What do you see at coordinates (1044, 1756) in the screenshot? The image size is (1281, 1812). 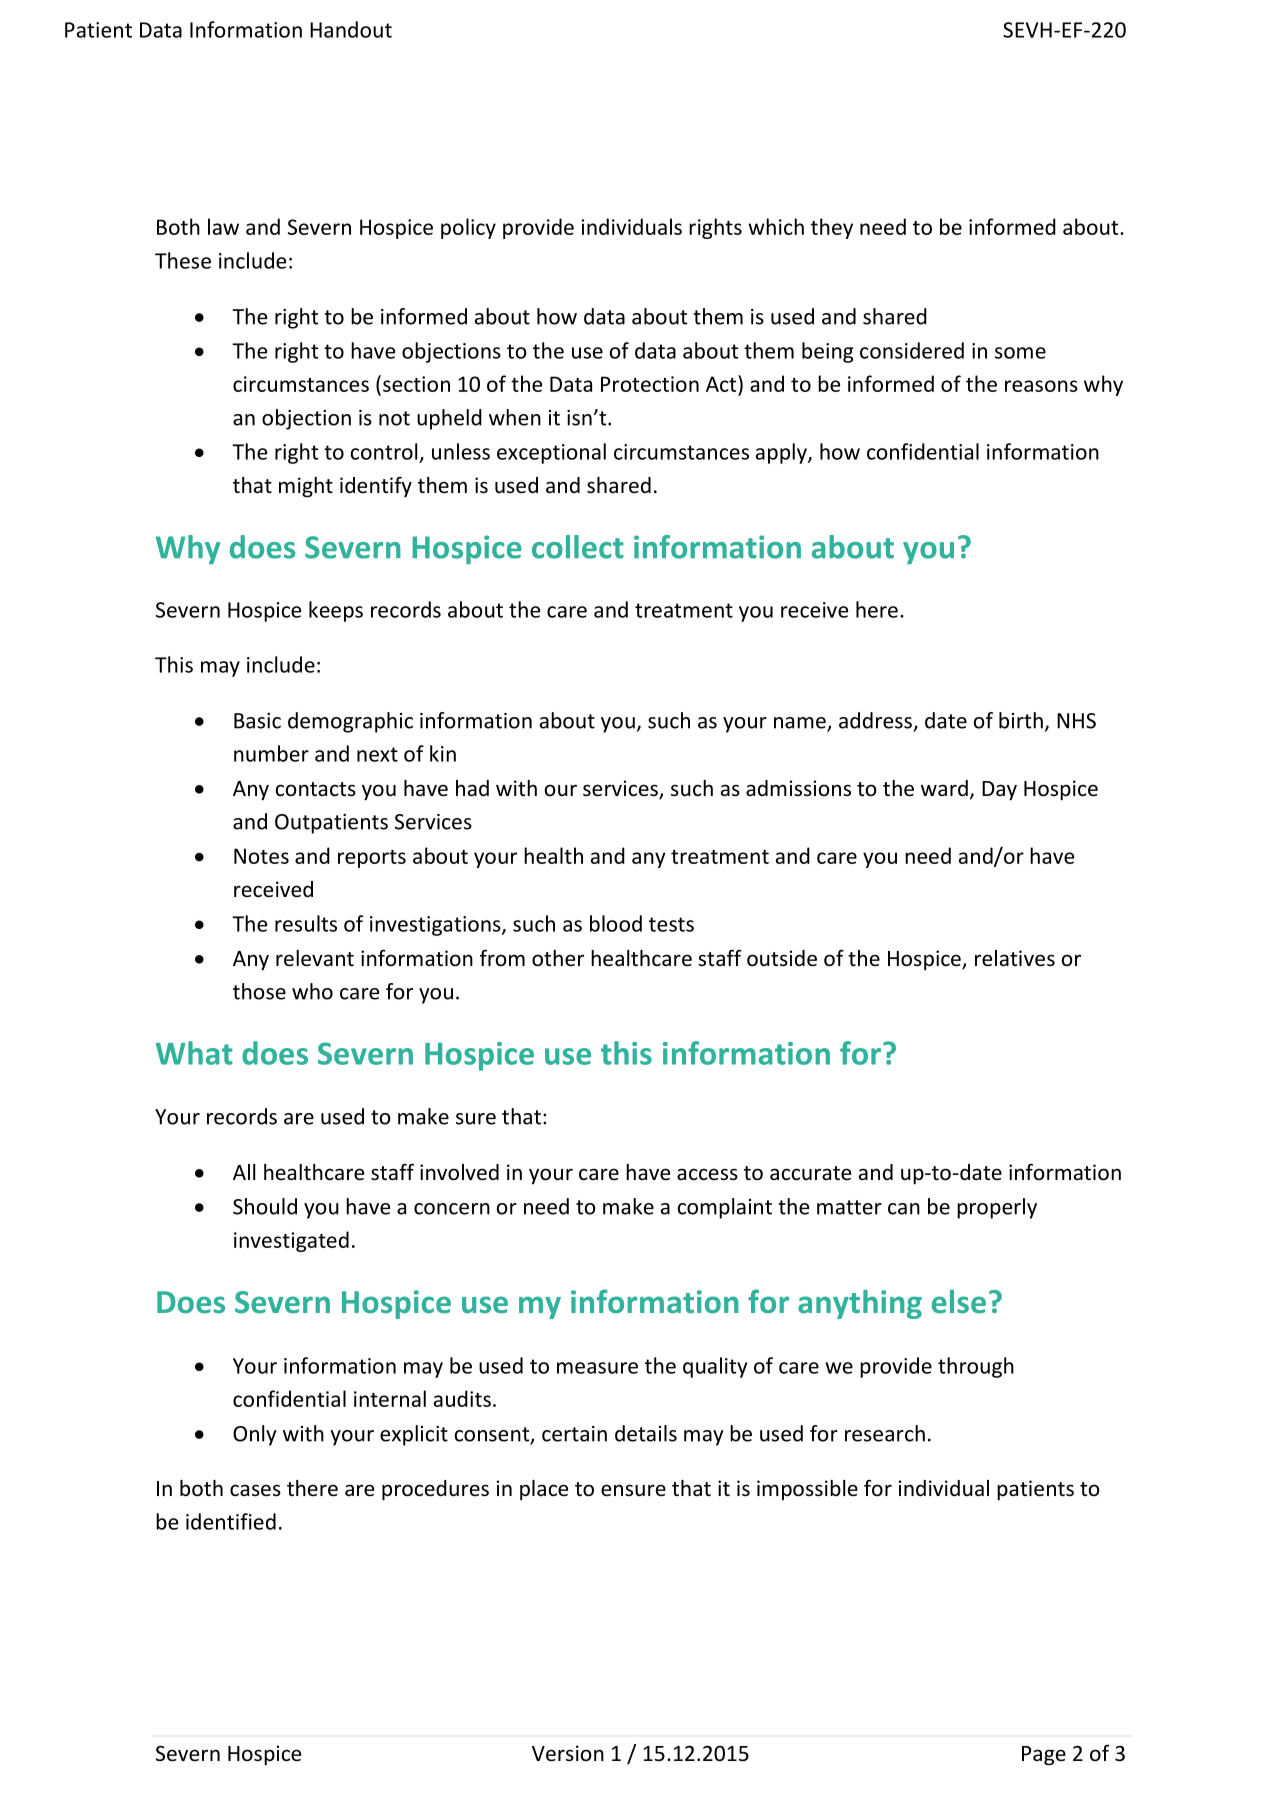 I see `Page` at bounding box center [1044, 1756].
